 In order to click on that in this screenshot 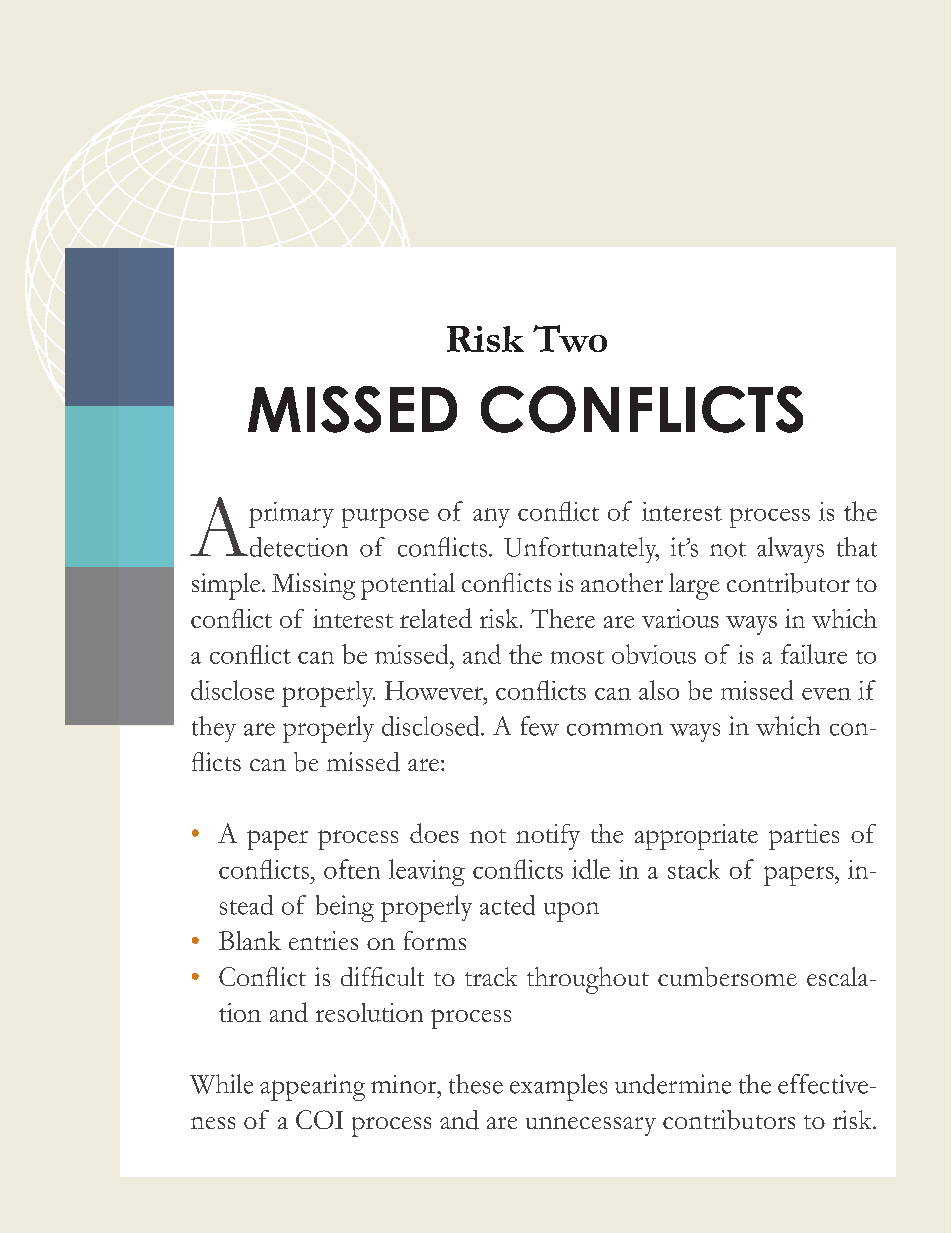, I will do `click(857, 547)`.
